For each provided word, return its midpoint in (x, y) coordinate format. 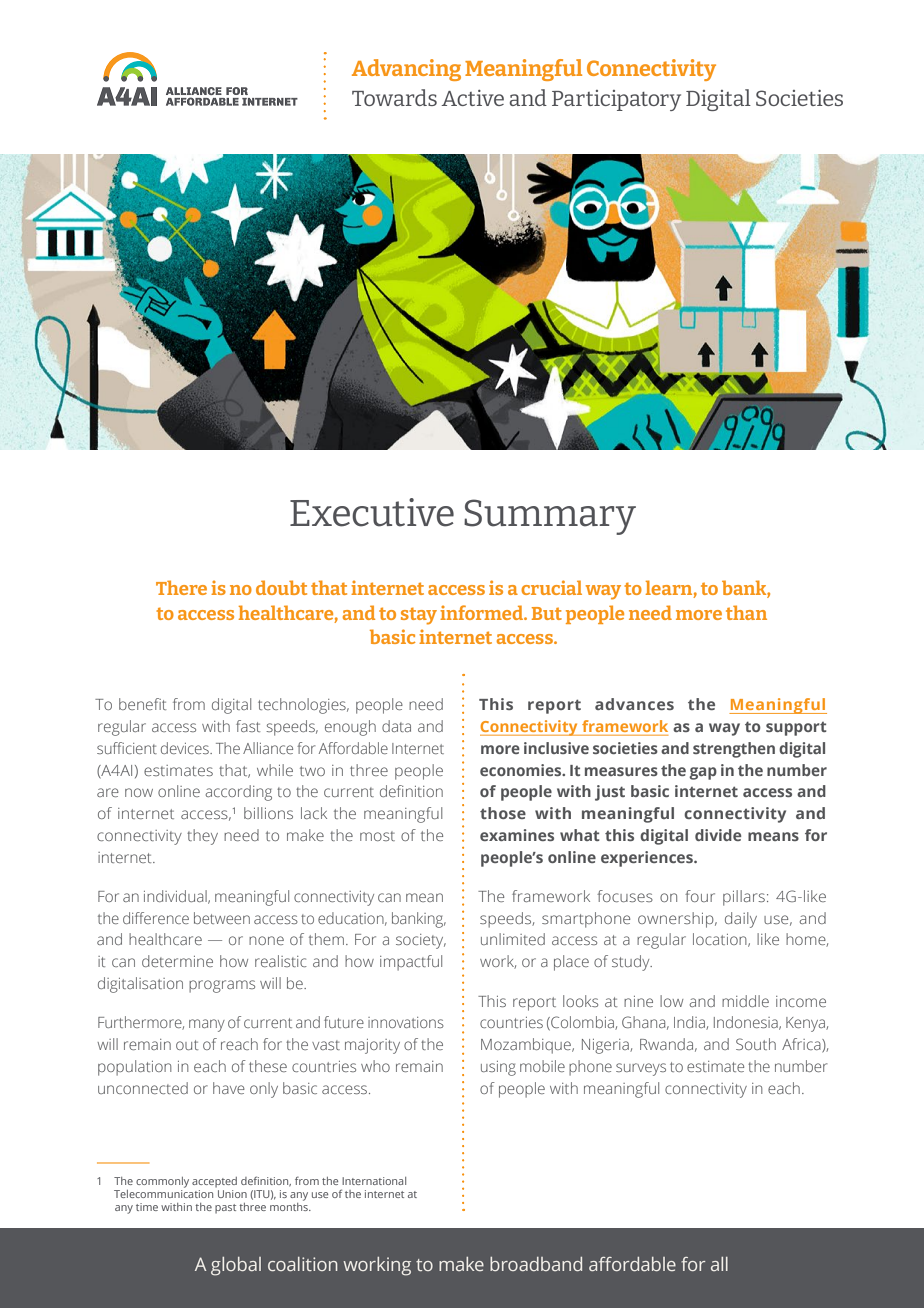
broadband (536, 1264)
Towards (394, 97)
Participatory (616, 100)
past (225, 1209)
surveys (641, 1069)
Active (472, 98)
